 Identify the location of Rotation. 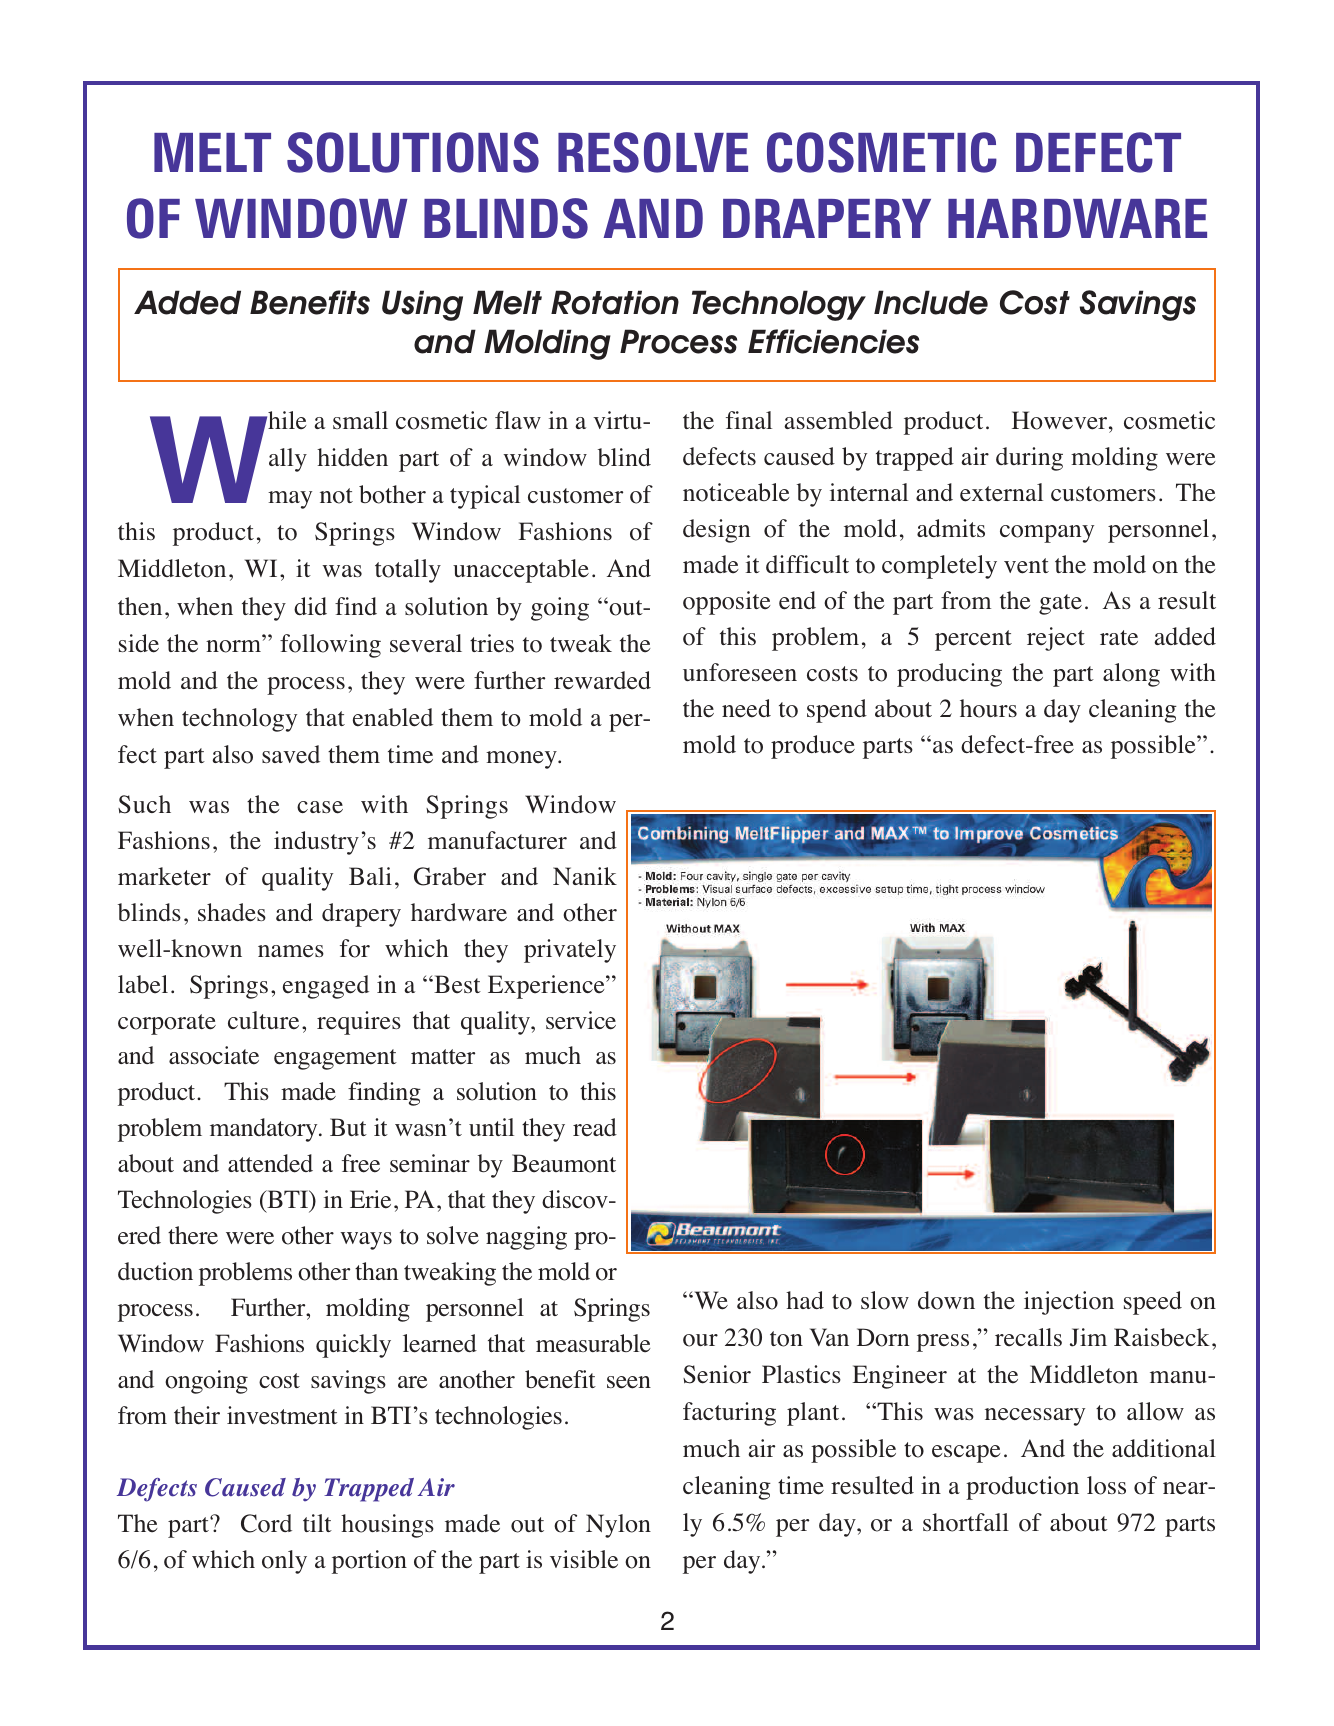
(615, 302).
